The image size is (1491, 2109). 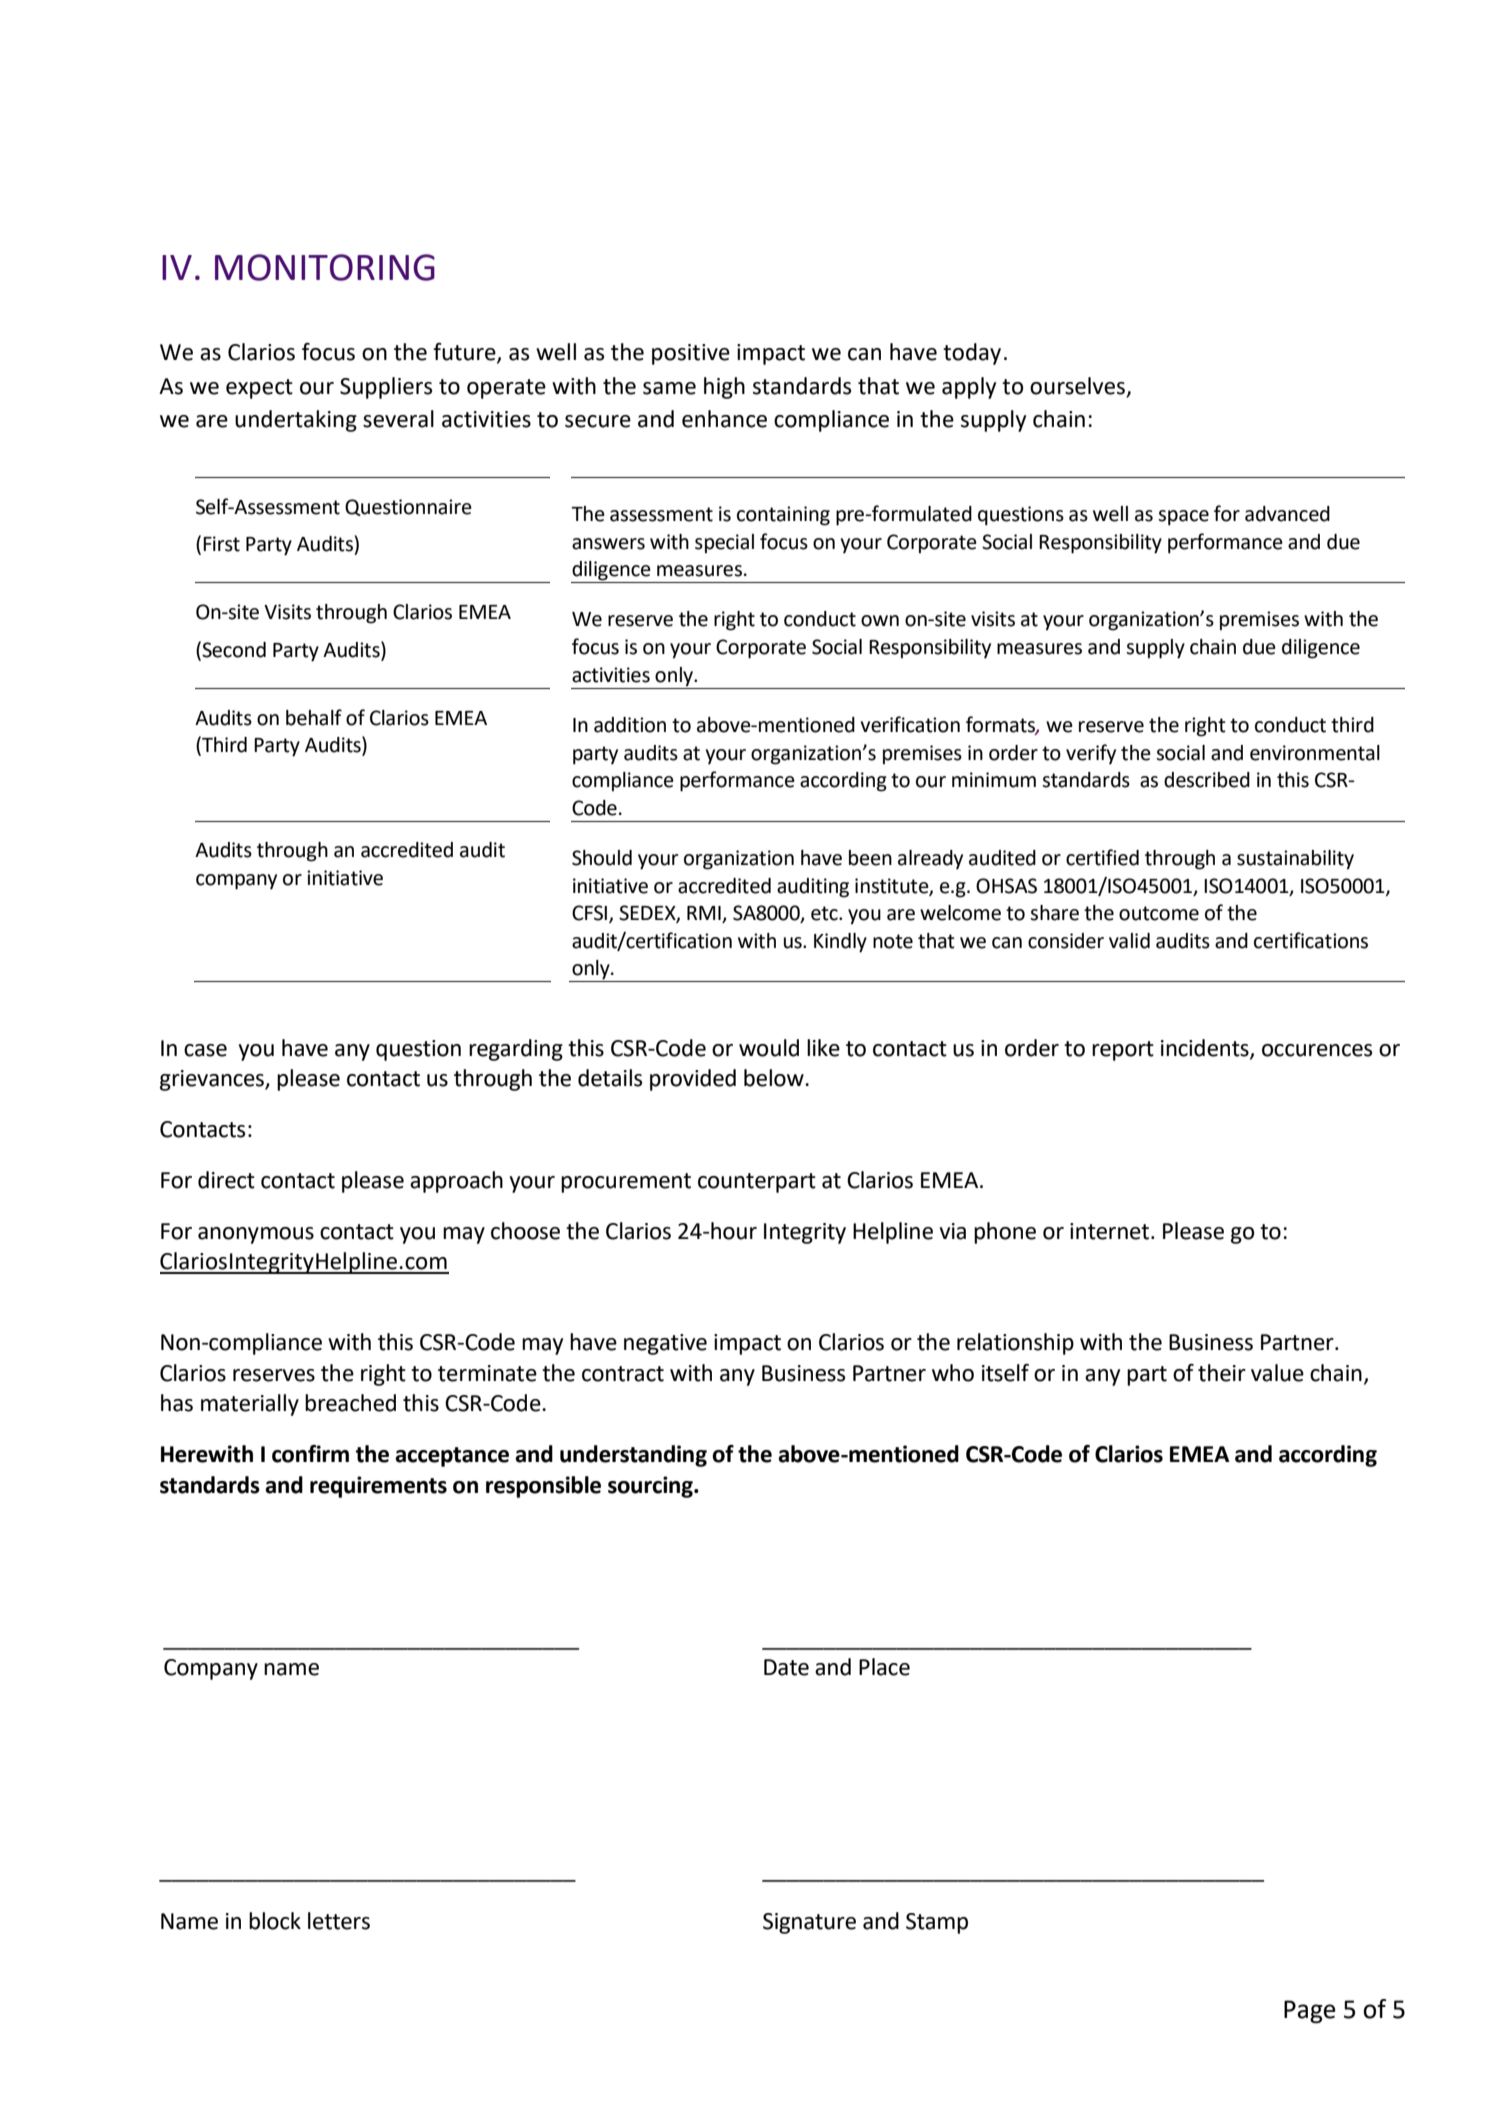 What do you see at coordinates (1159, 913) in the document?
I see `outcome` at bounding box center [1159, 913].
